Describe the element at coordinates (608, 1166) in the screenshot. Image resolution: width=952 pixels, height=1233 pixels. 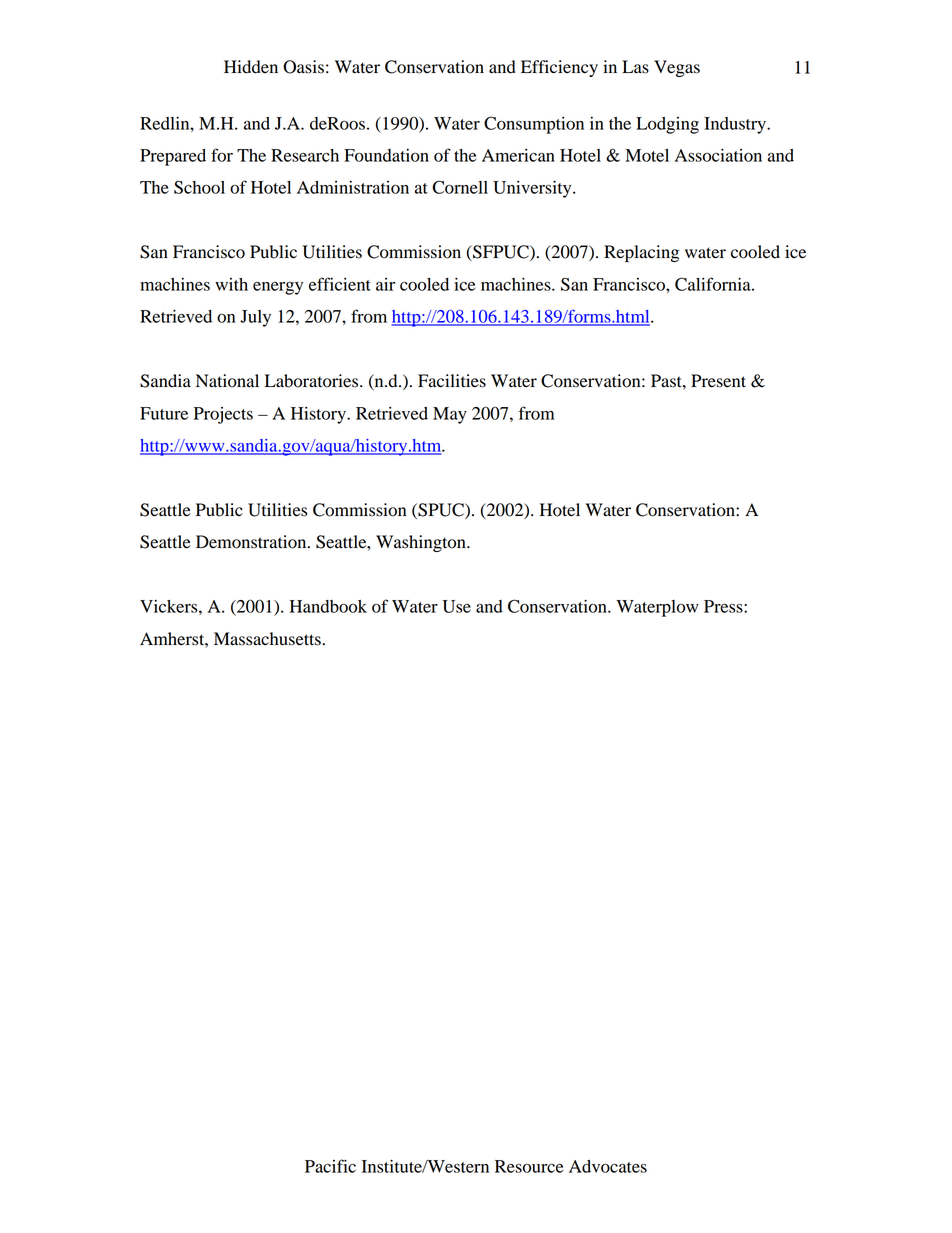
I see `Advocates` at that location.
